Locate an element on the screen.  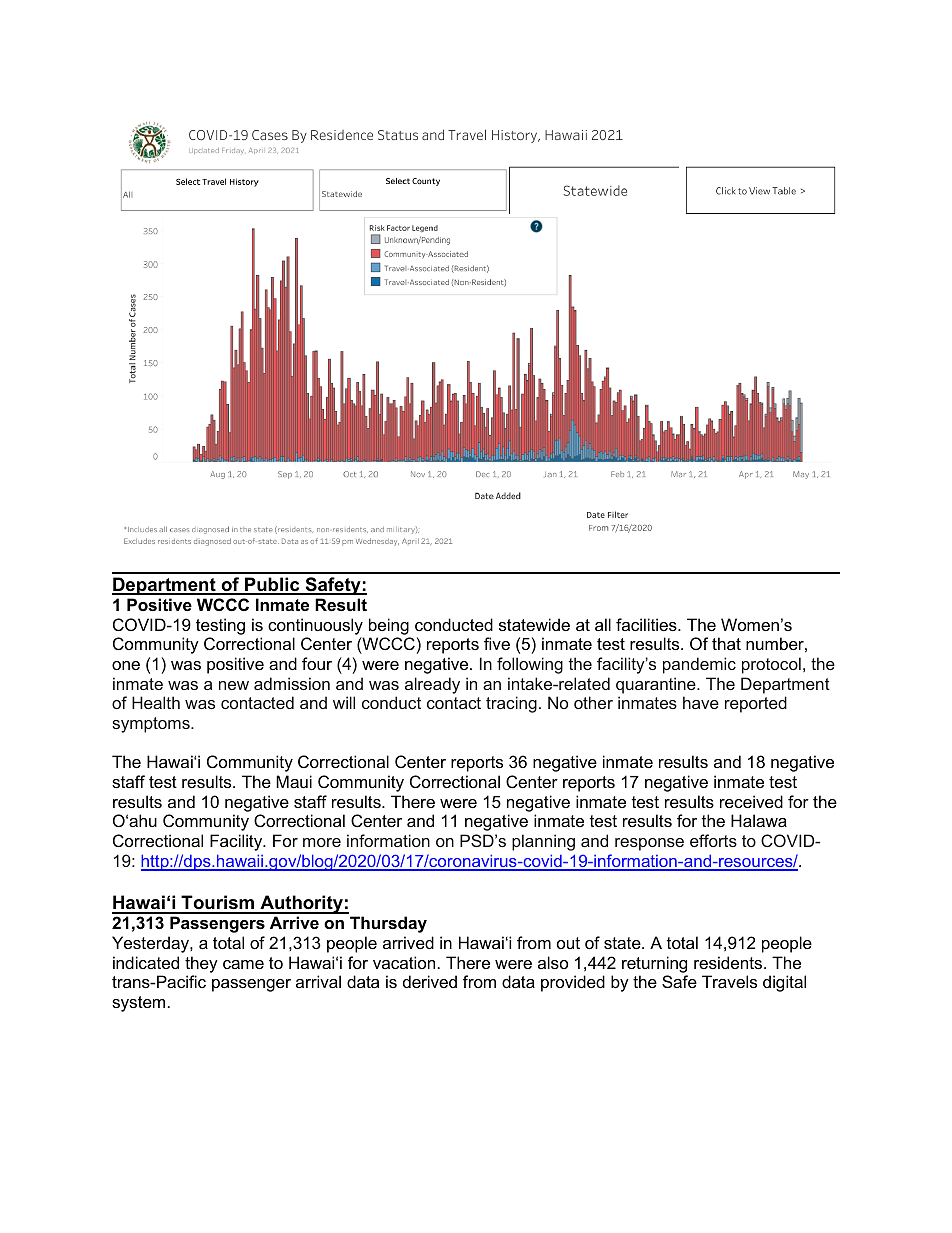
Authority is located at coordinates (301, 904).
